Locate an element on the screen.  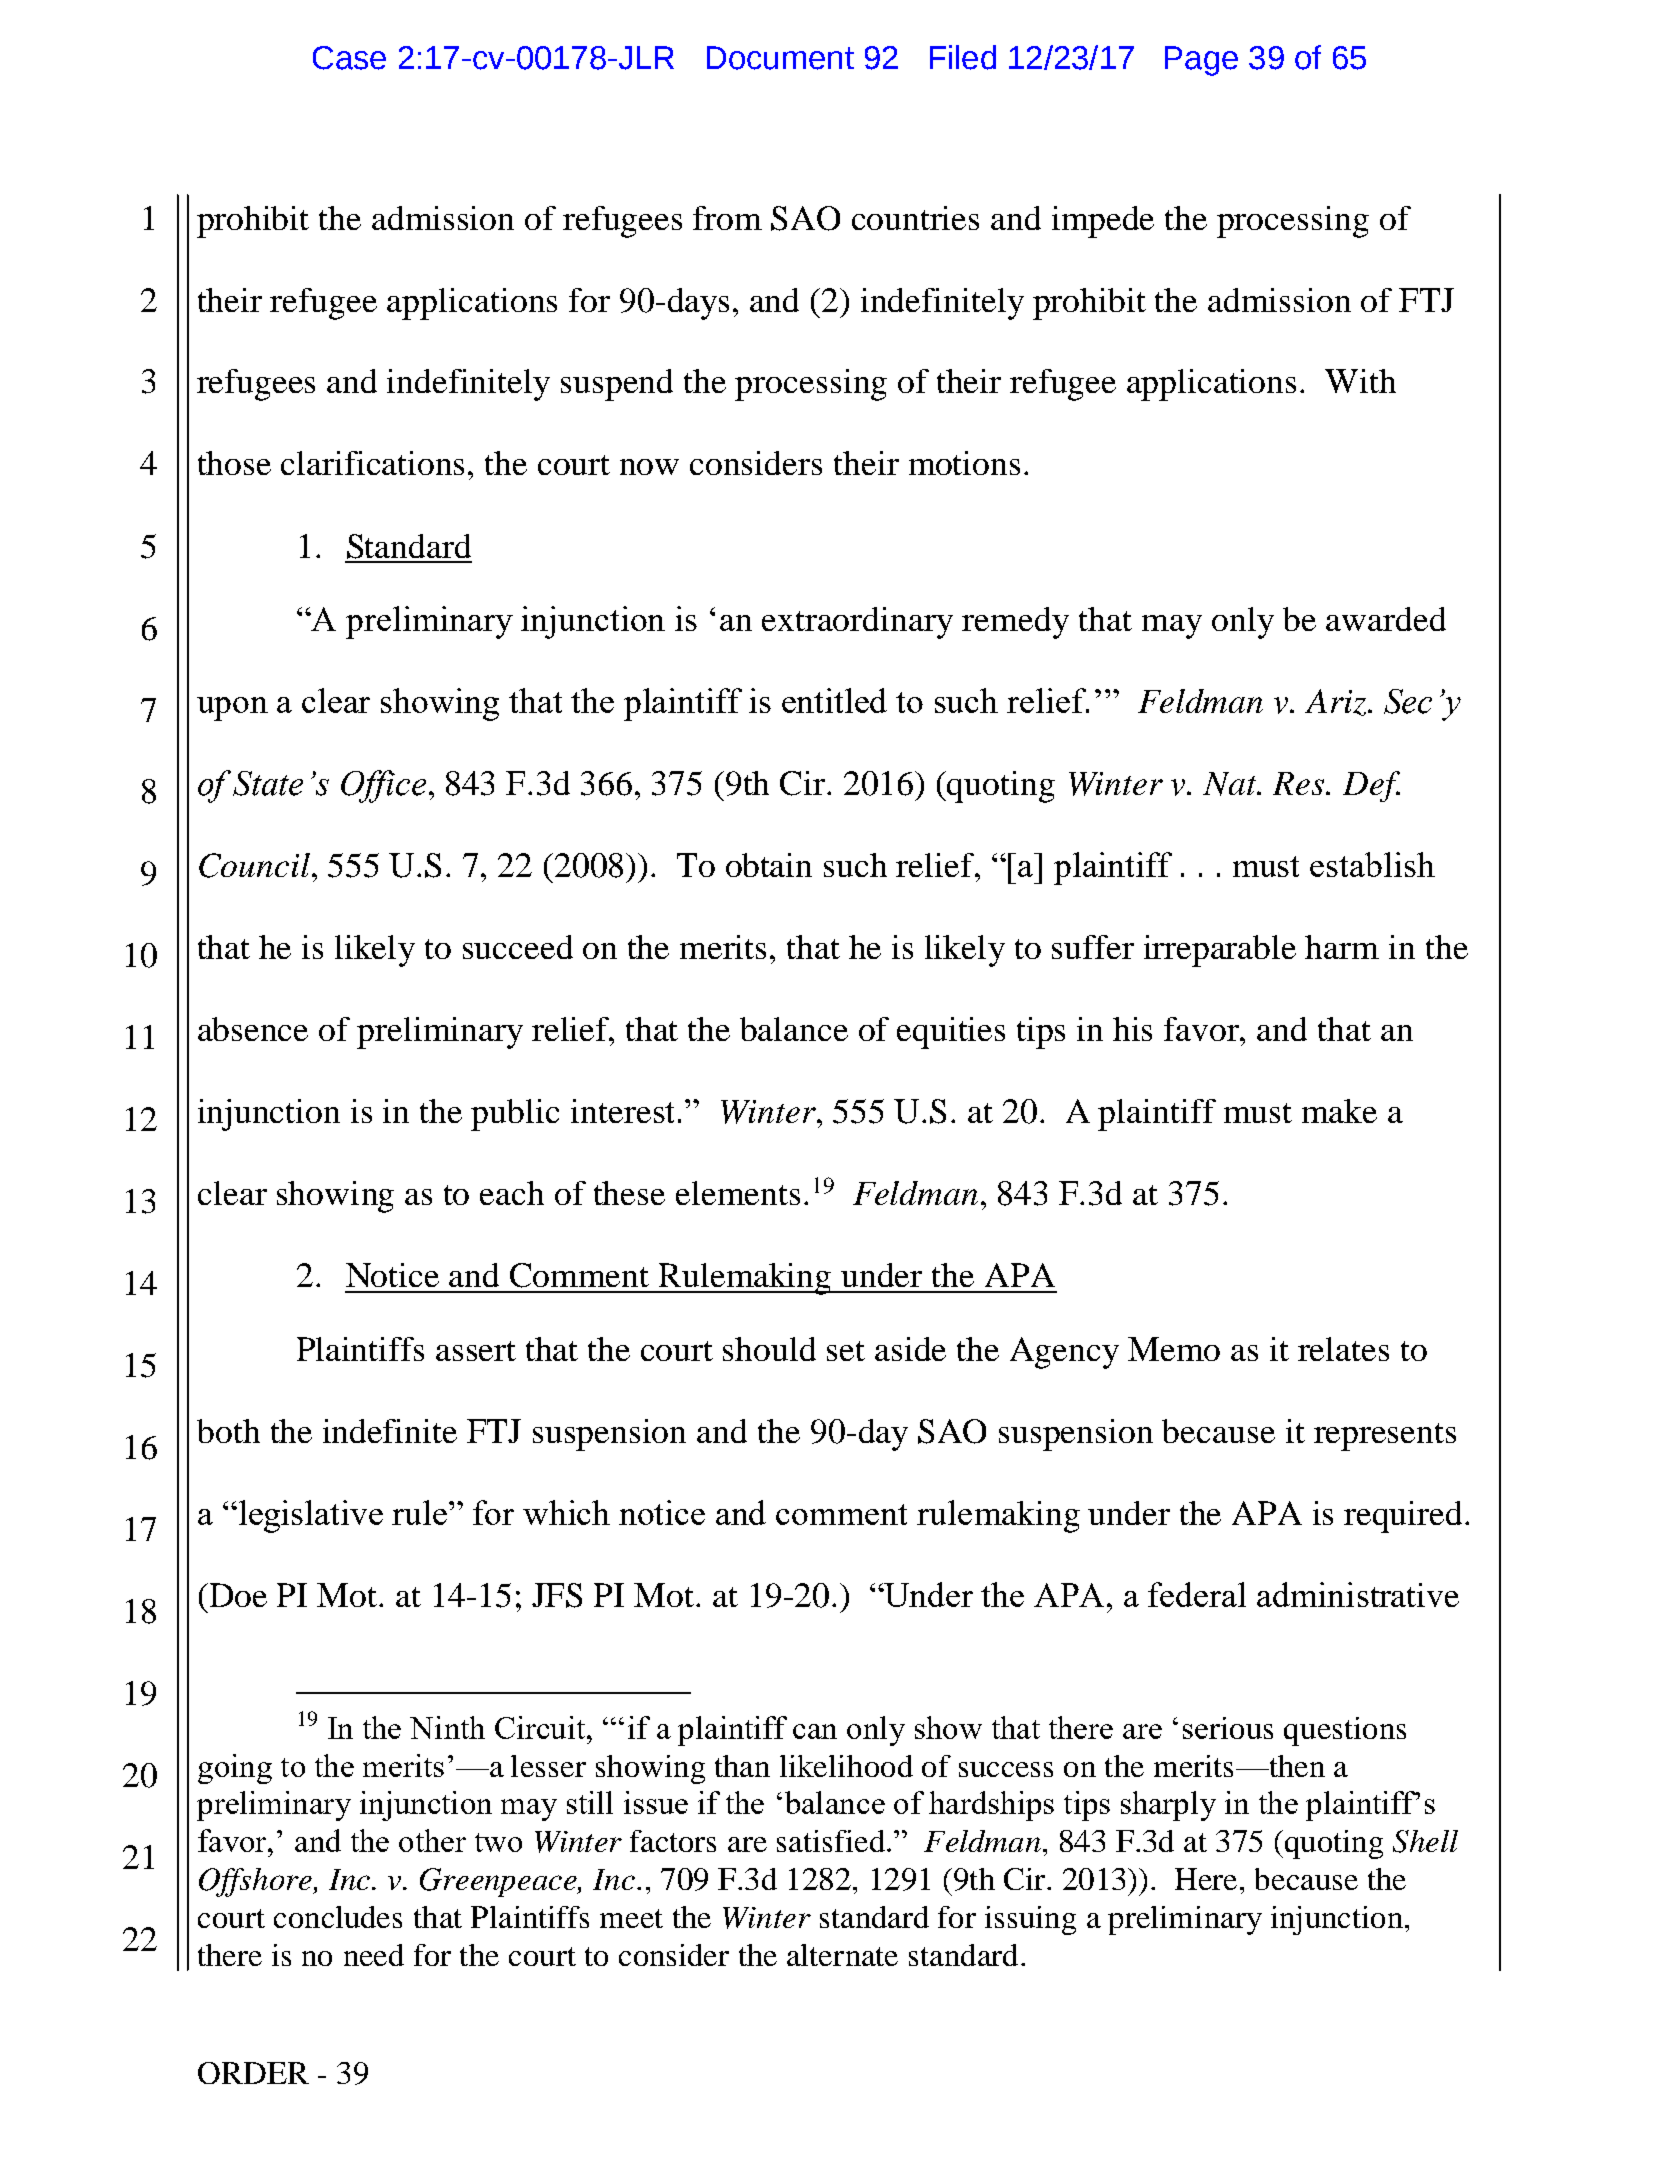
Case is located at coordinates (349, 58).
